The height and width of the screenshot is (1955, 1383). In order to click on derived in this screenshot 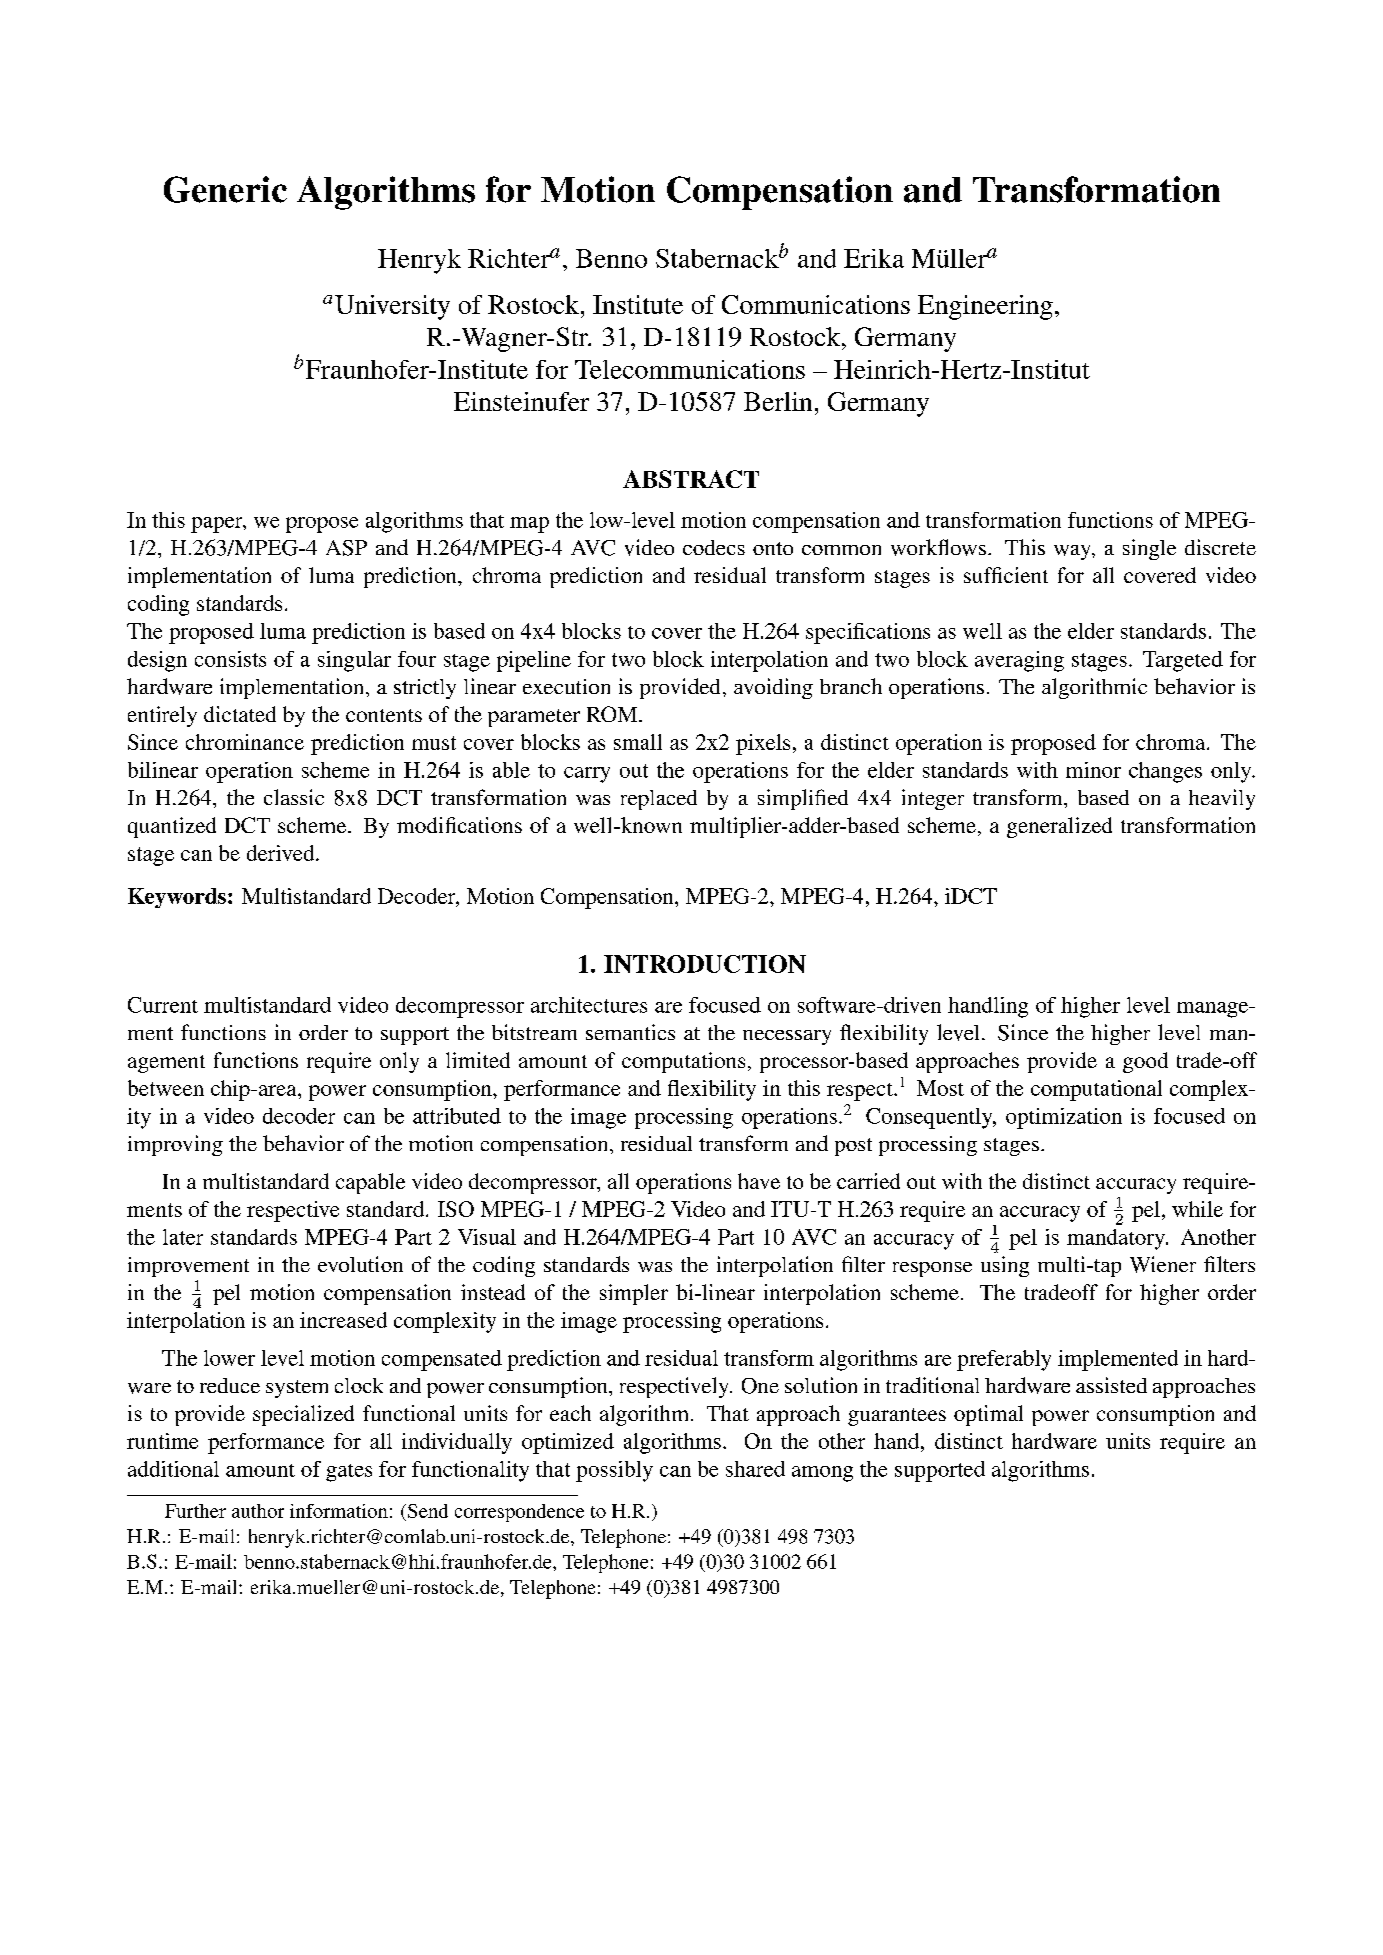, I will do `click(282, 853)`.
